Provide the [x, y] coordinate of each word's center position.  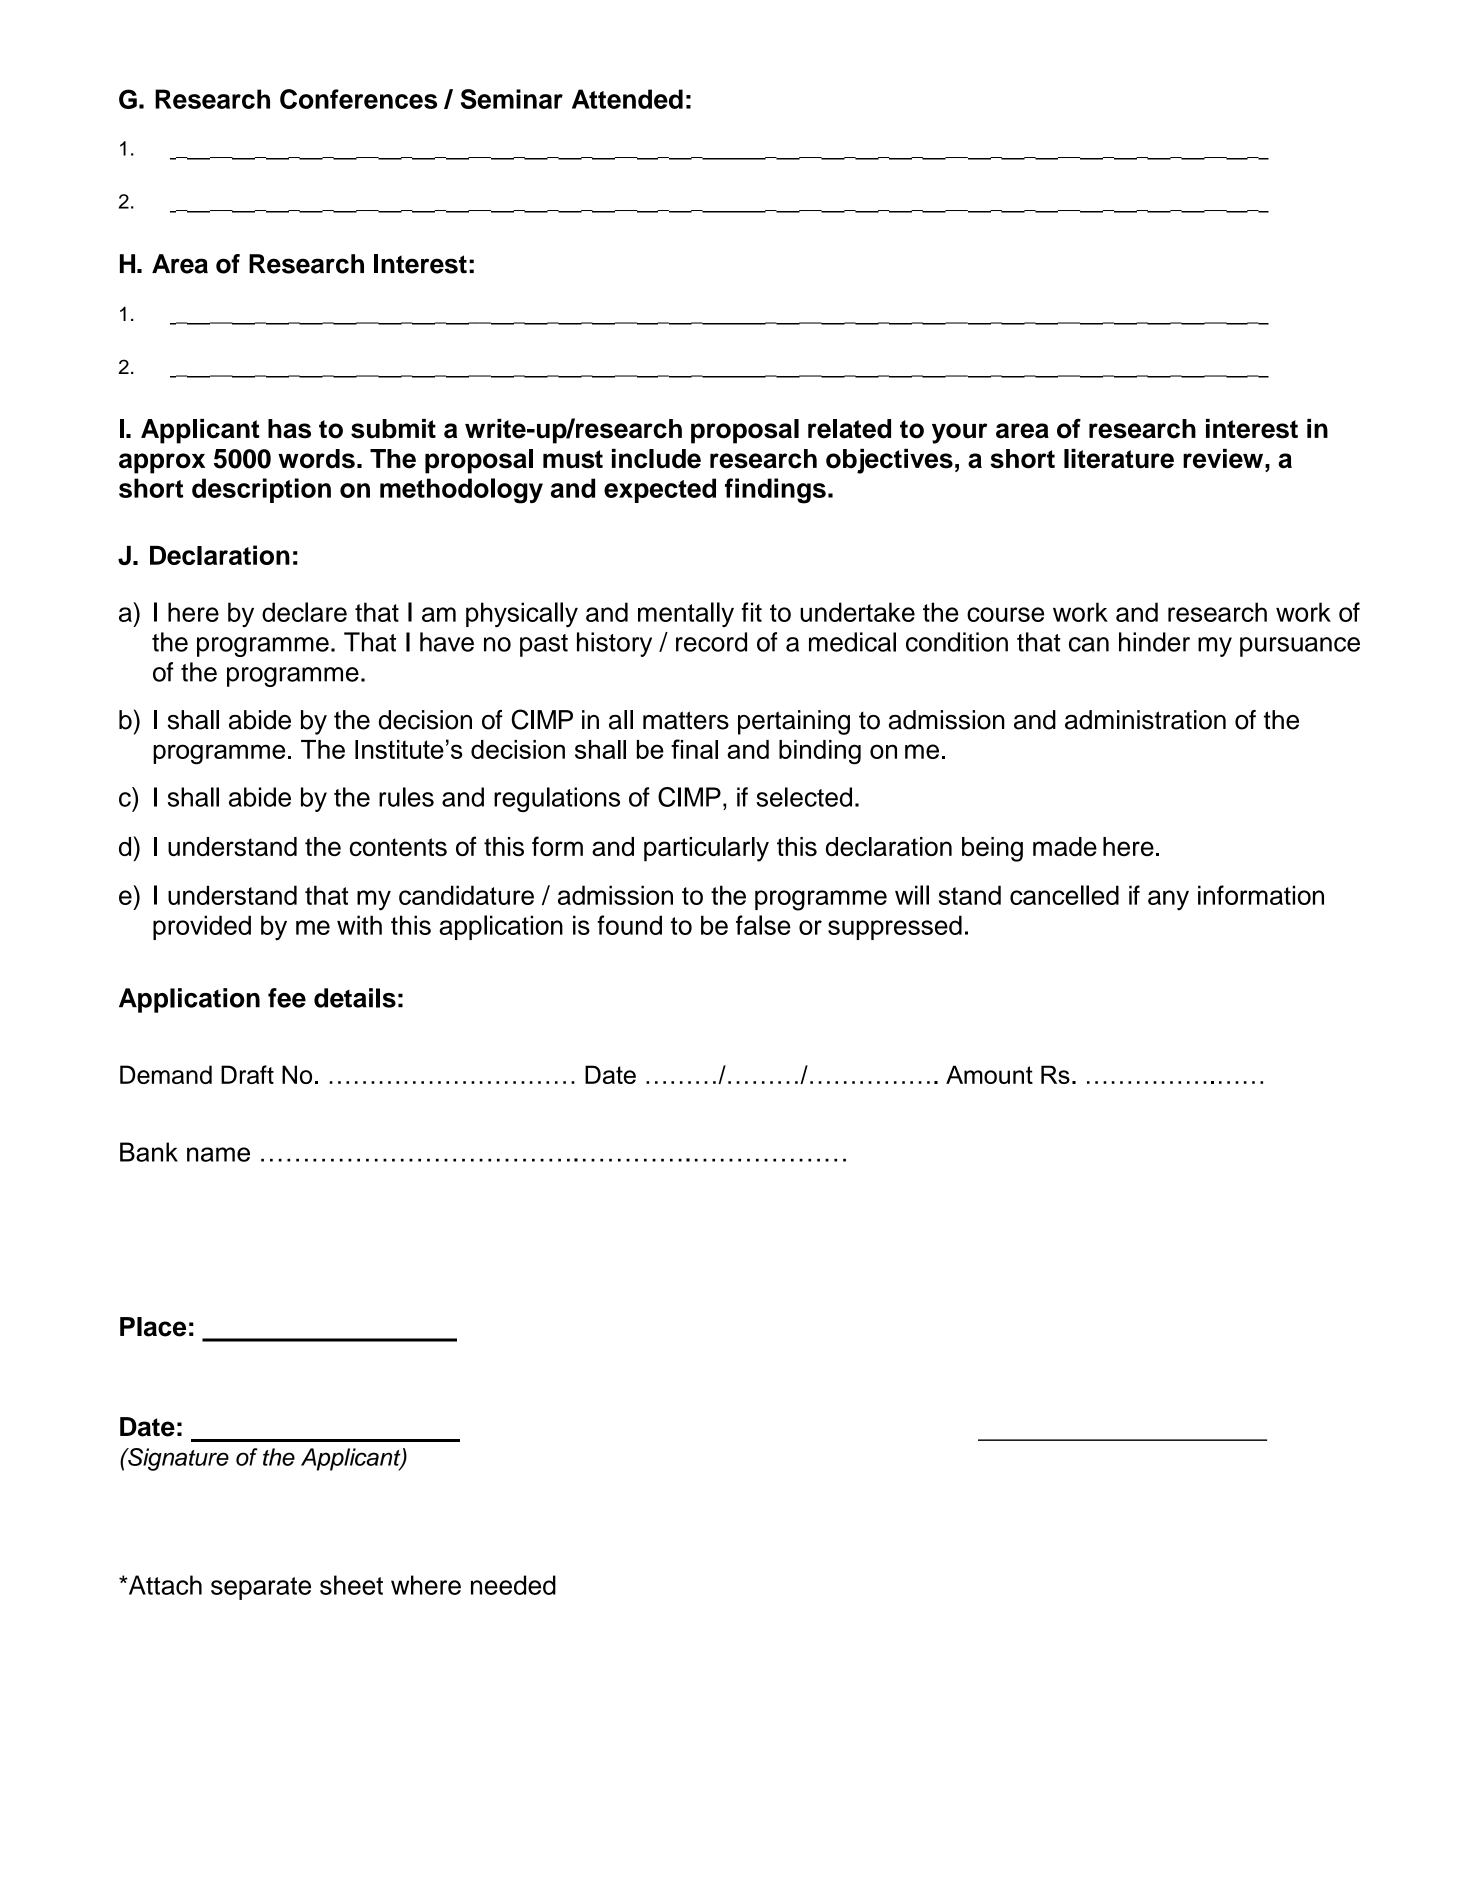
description [261, 490]
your [959, 433]
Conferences [358, 99]
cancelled [1064, 895]
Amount [989, 1074]
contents [398, 847]
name [218, 1154]
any [1168, 900]
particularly [706, 849]
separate [261, 1588]
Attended [627, 99]
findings [775, 491]
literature [1119, 459]
